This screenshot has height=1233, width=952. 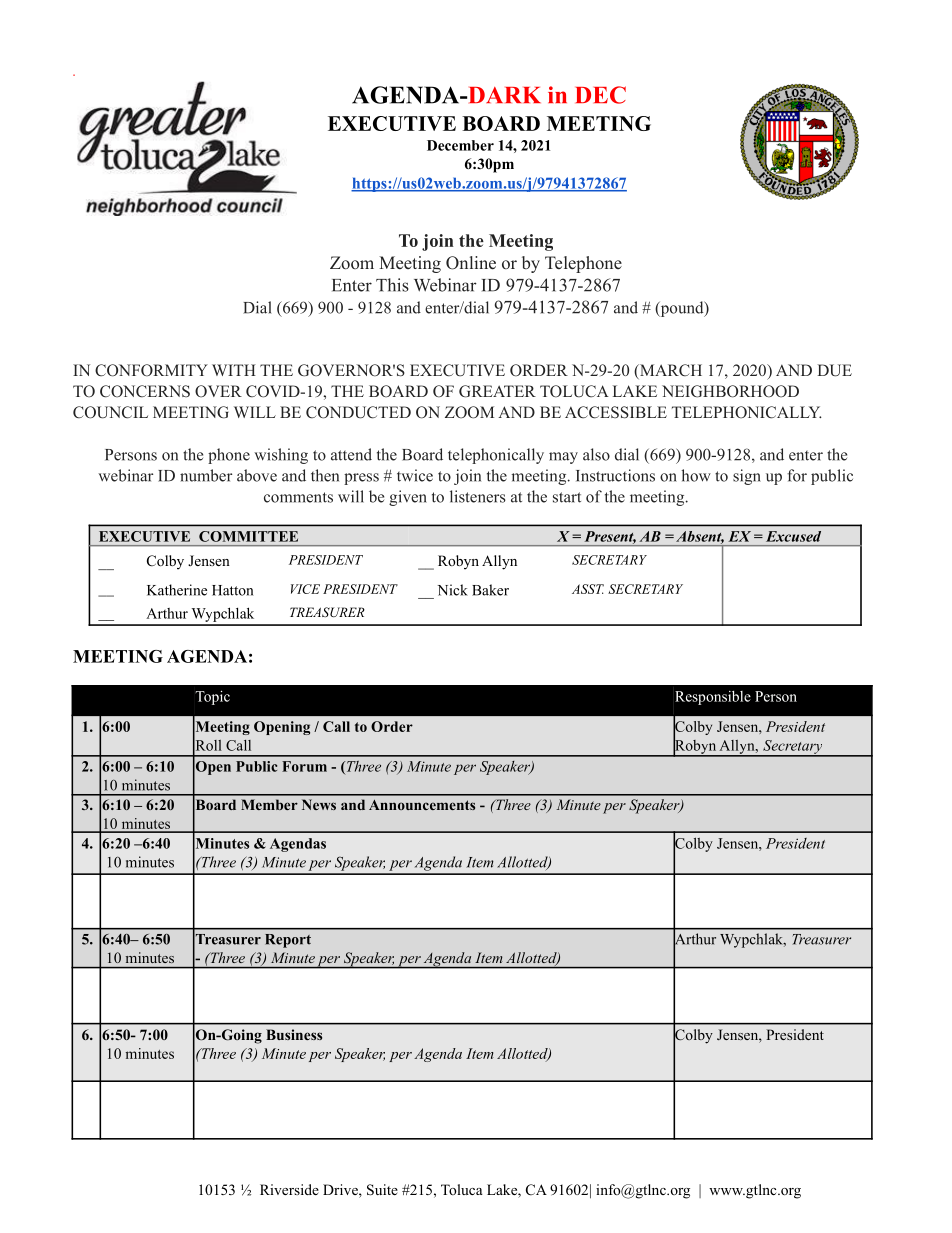 What do you see at coordinates (460, 145) in the screenshot?
I see `December` at bounding box center [460, 145].
